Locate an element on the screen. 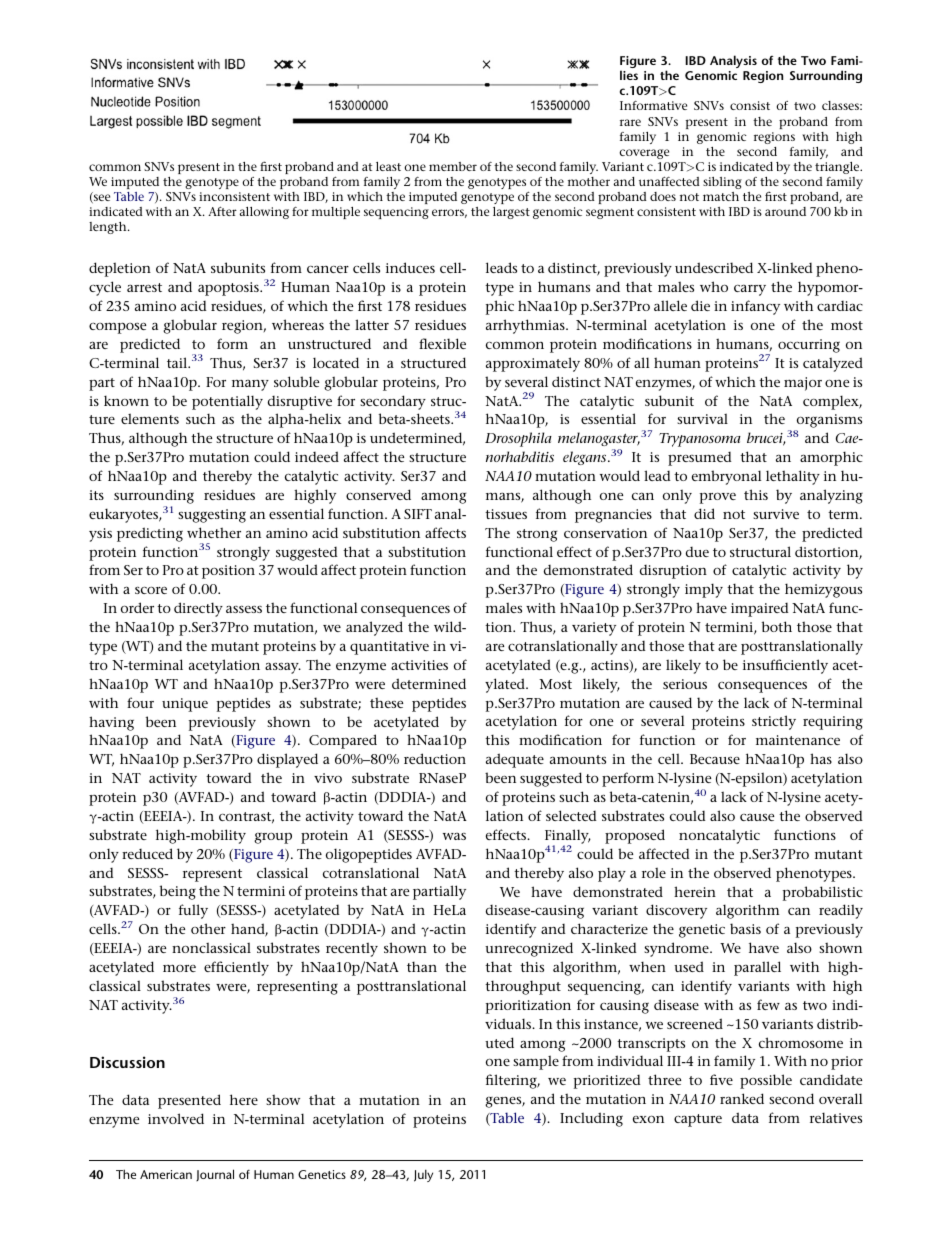  activities is located at coordinates (419, 665).
